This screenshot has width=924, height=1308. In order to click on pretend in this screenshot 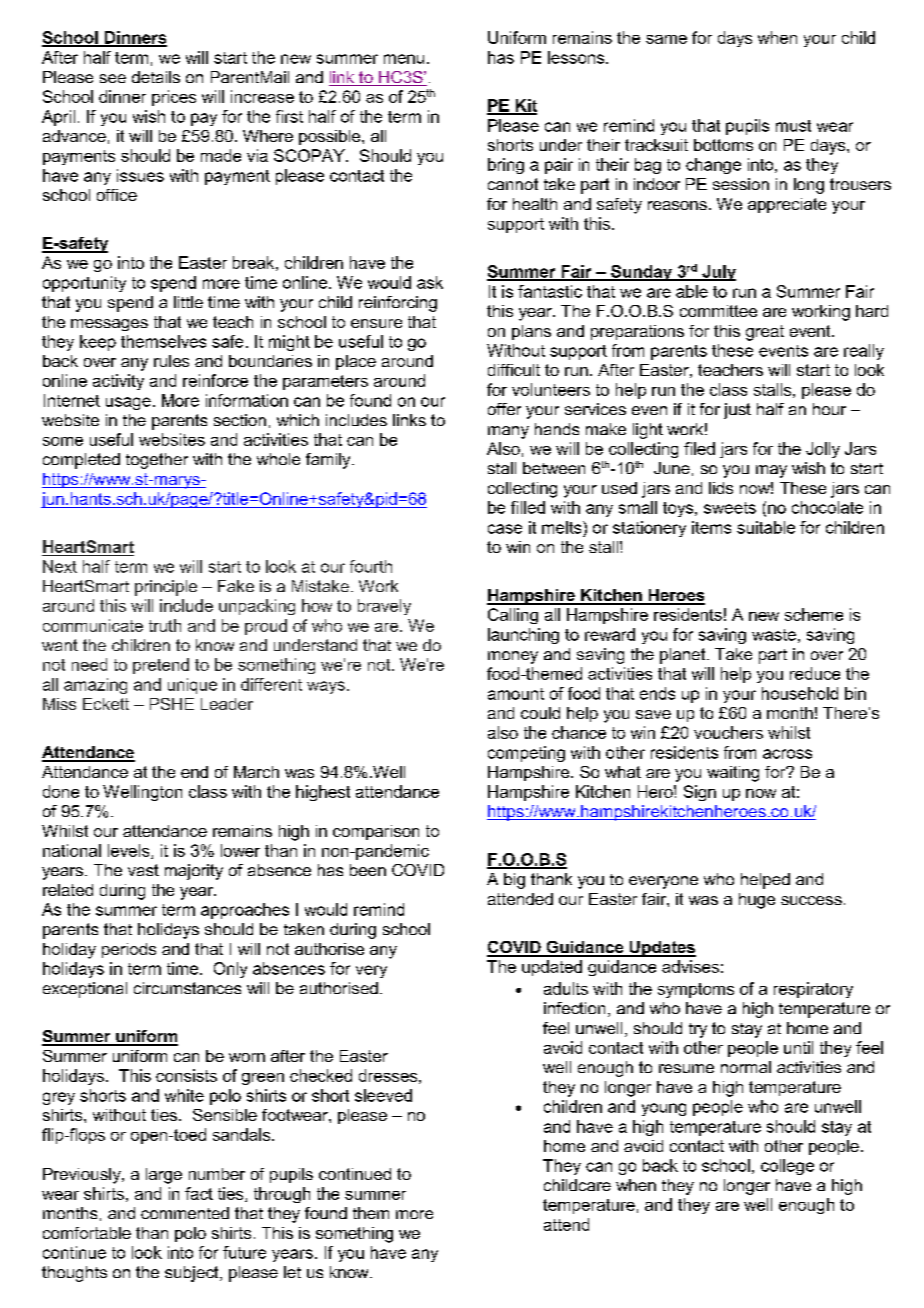, I will do `click(161, 666)`.
